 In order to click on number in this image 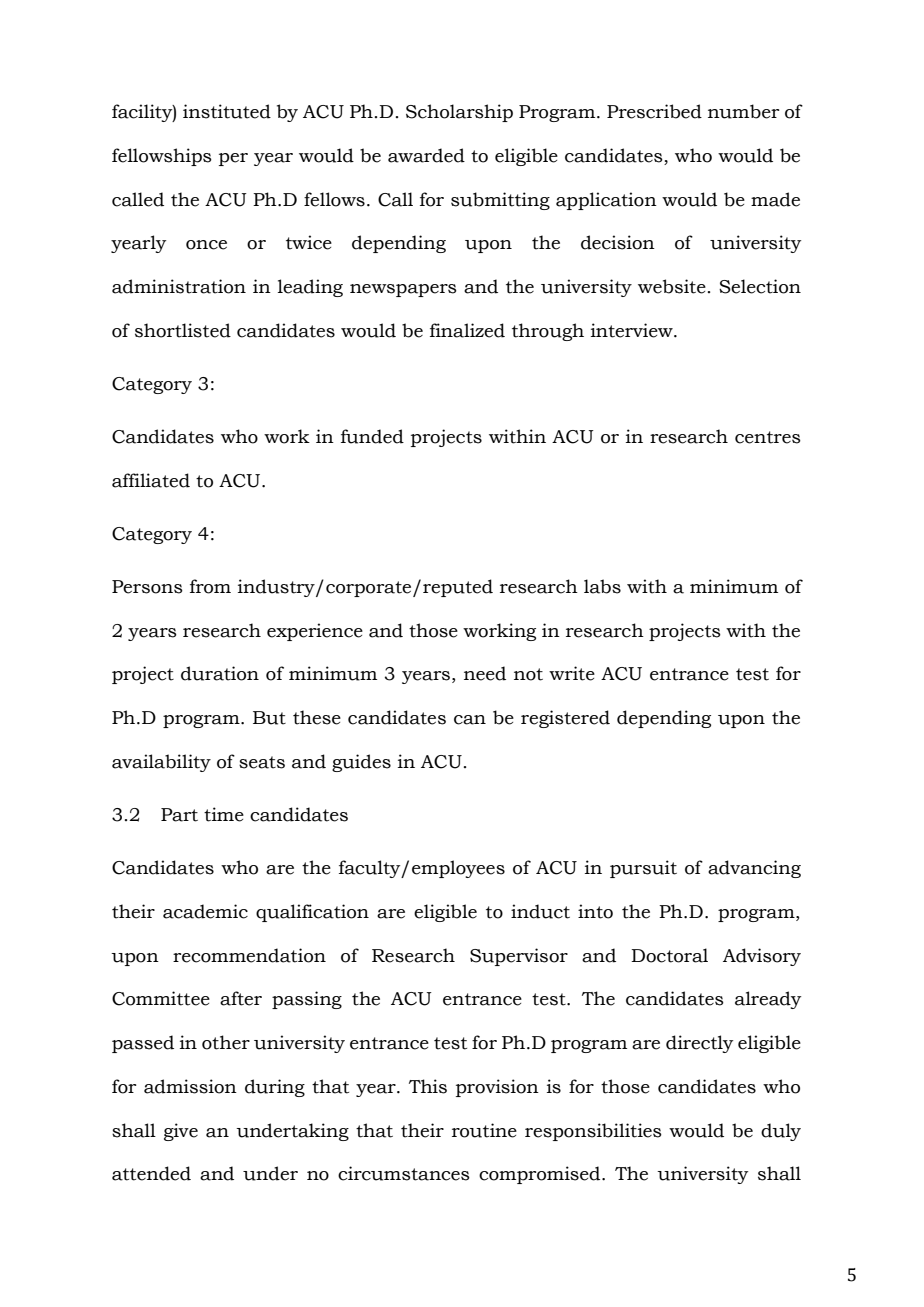, I will do `click(743, 111)`.
